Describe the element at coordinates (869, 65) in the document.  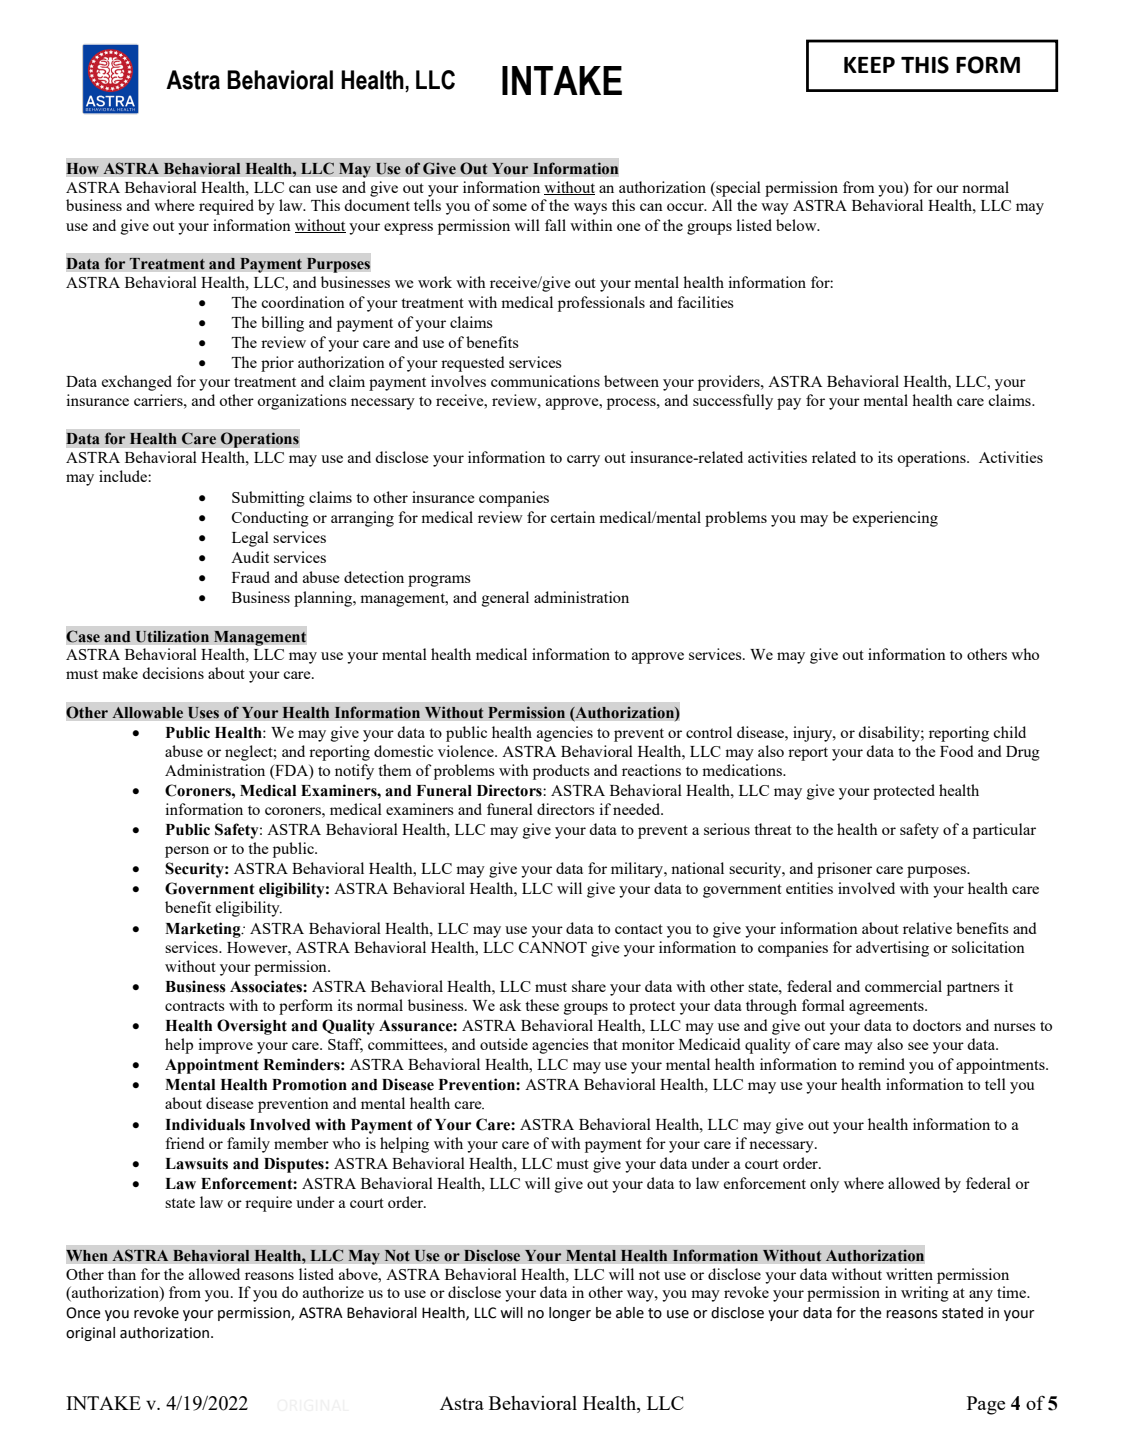
I see `KEEP` at that location.
